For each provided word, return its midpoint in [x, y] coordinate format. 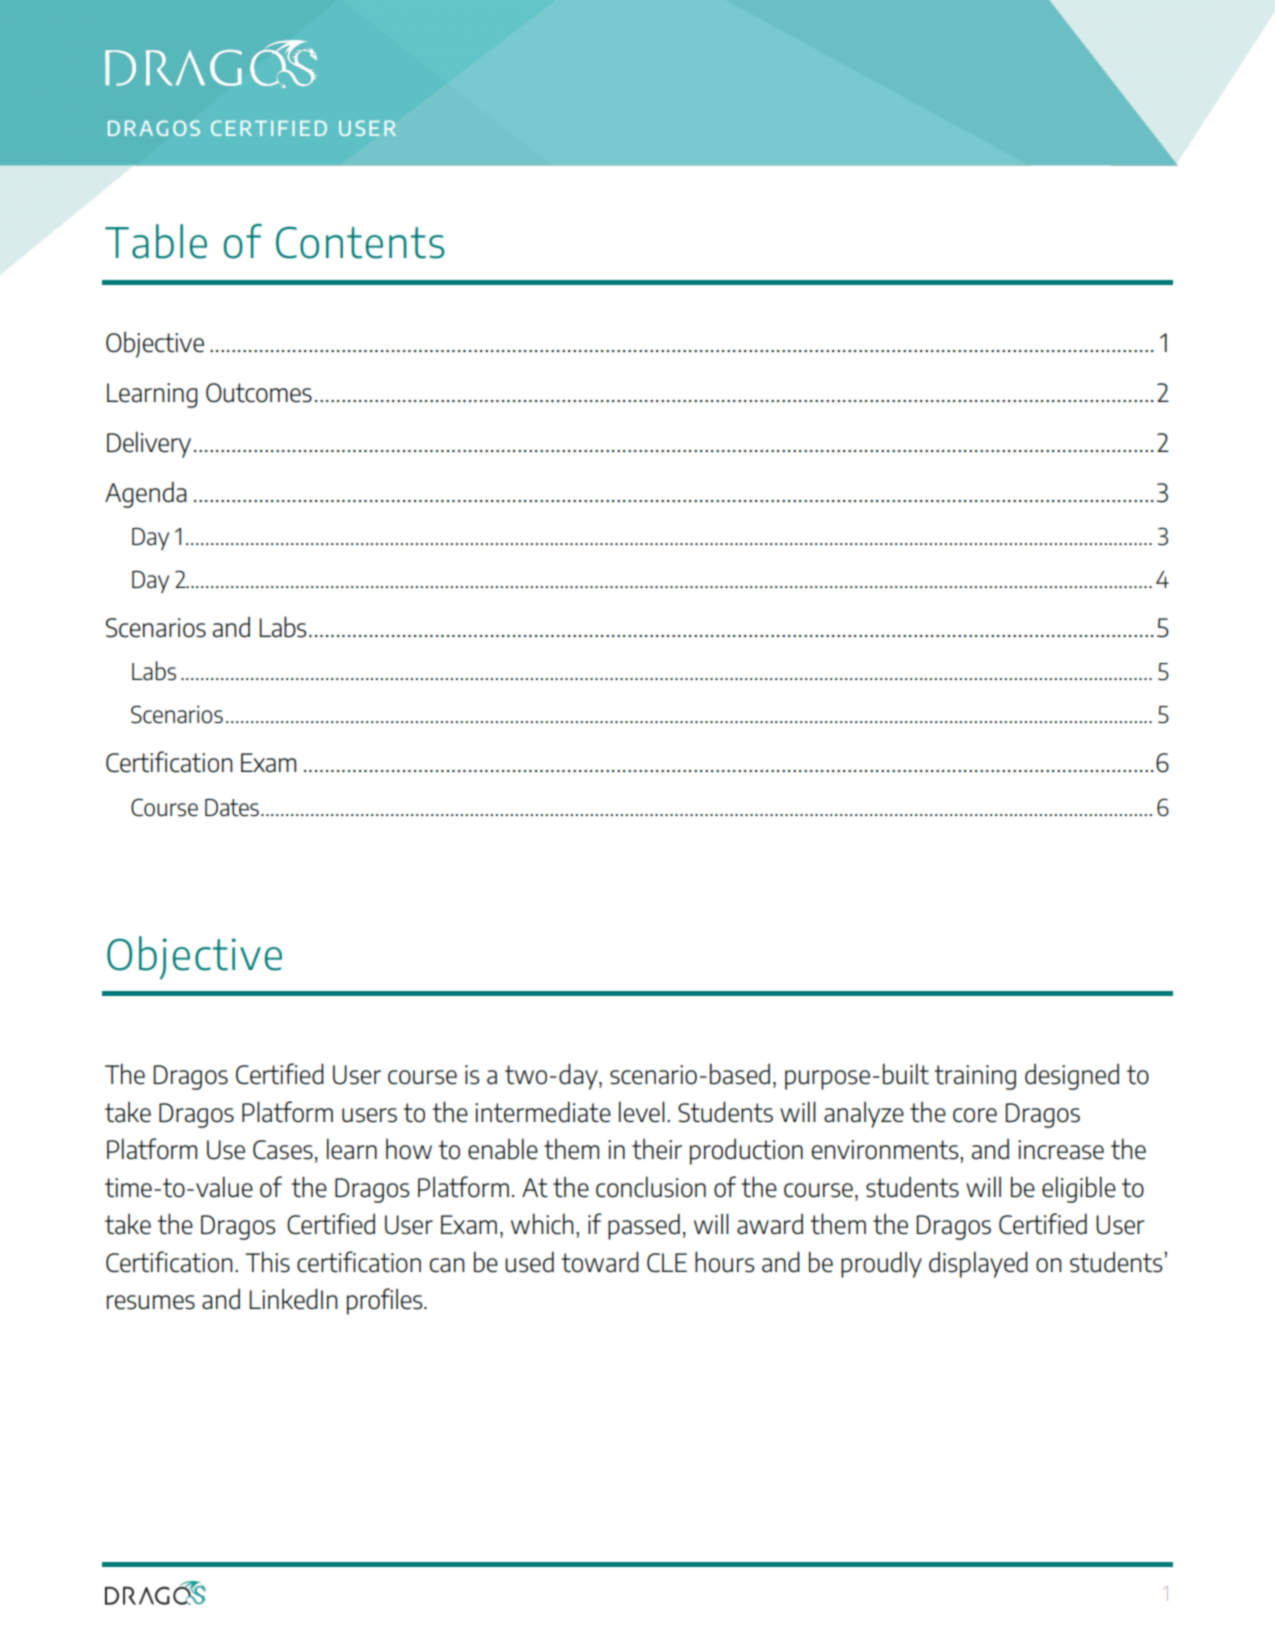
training [975, 1077]
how [409, 1149]
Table [156, 241]
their [657, 1149]
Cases [283, 1150]
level [642, 1112]
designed [1072, 1077]
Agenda [146, 494]
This [267, 1262]
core [975, 1115]
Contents [360, 242]
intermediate [543, 1112]
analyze [864, 1115]
